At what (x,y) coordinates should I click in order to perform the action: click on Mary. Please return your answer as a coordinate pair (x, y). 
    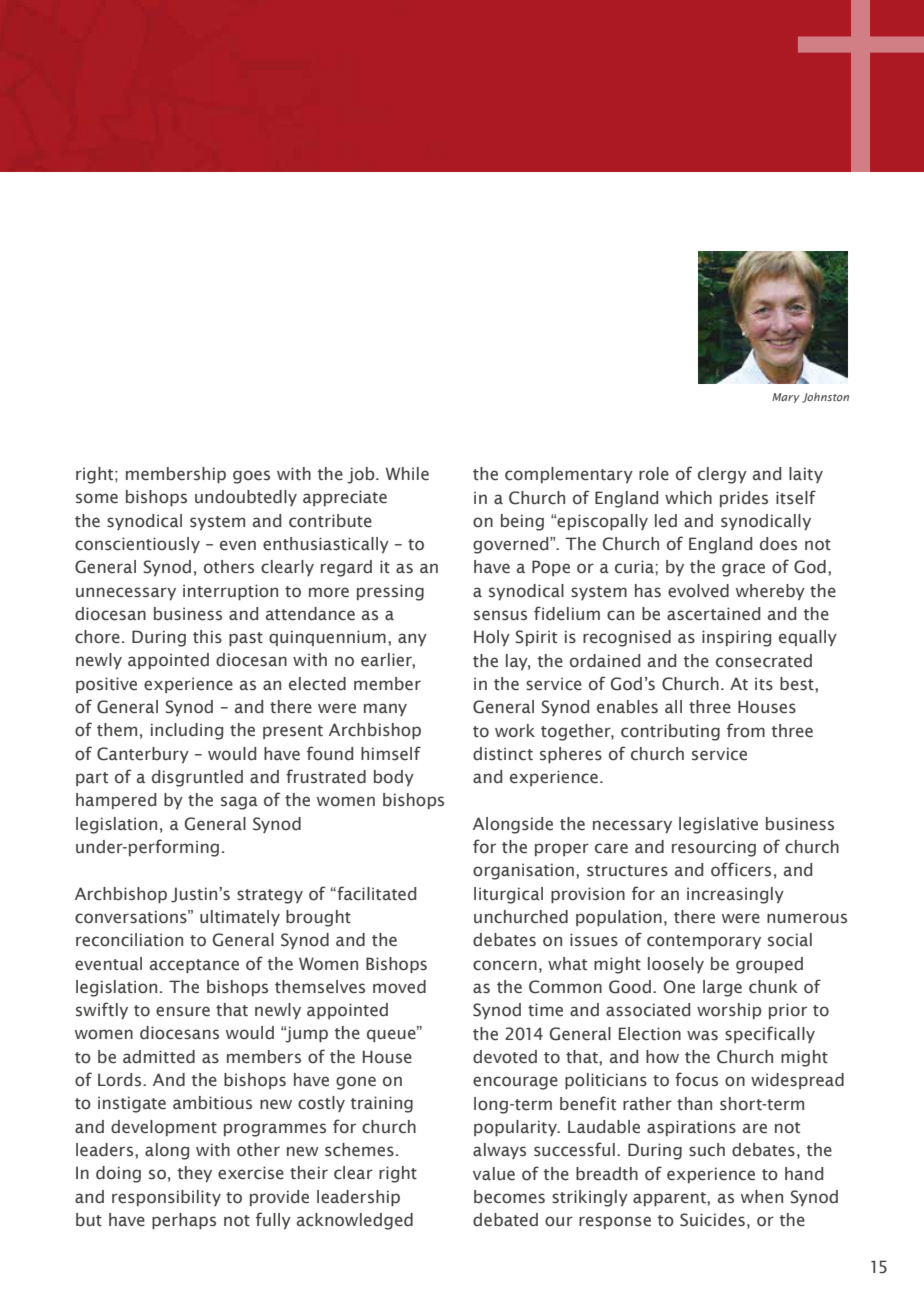
    Looking at the image, I should click on (786, 398).
